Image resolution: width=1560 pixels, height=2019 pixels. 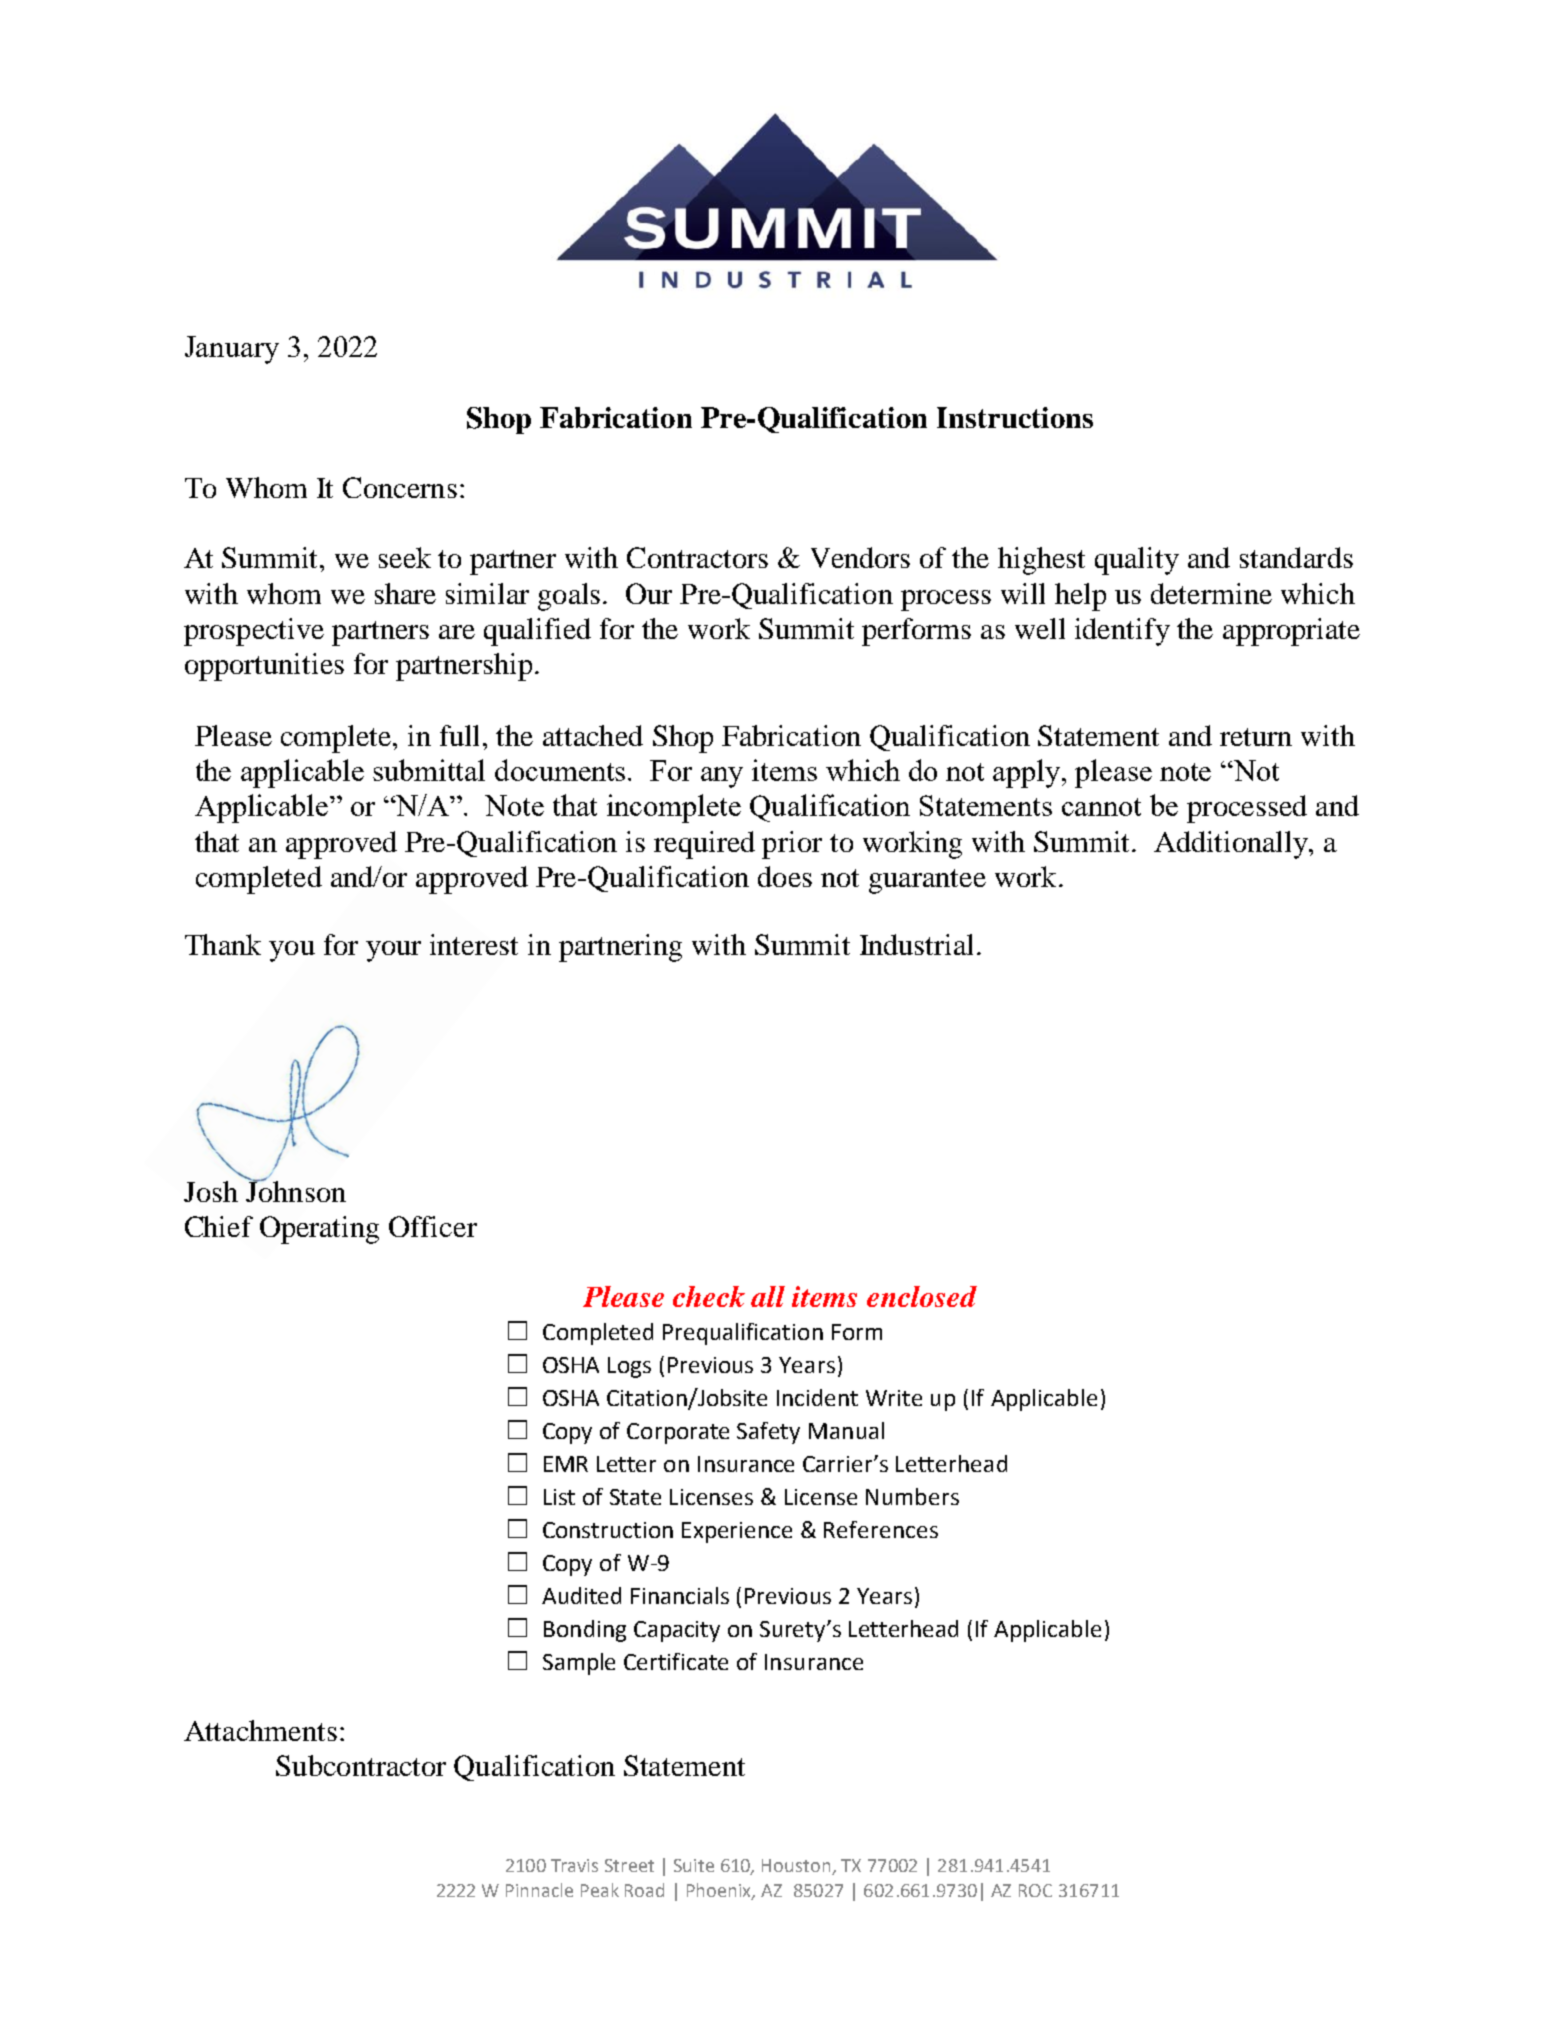 What do you see at coordinates (697, 557) in the image?
I see `Contractors` at bounding box center [697, 557].
